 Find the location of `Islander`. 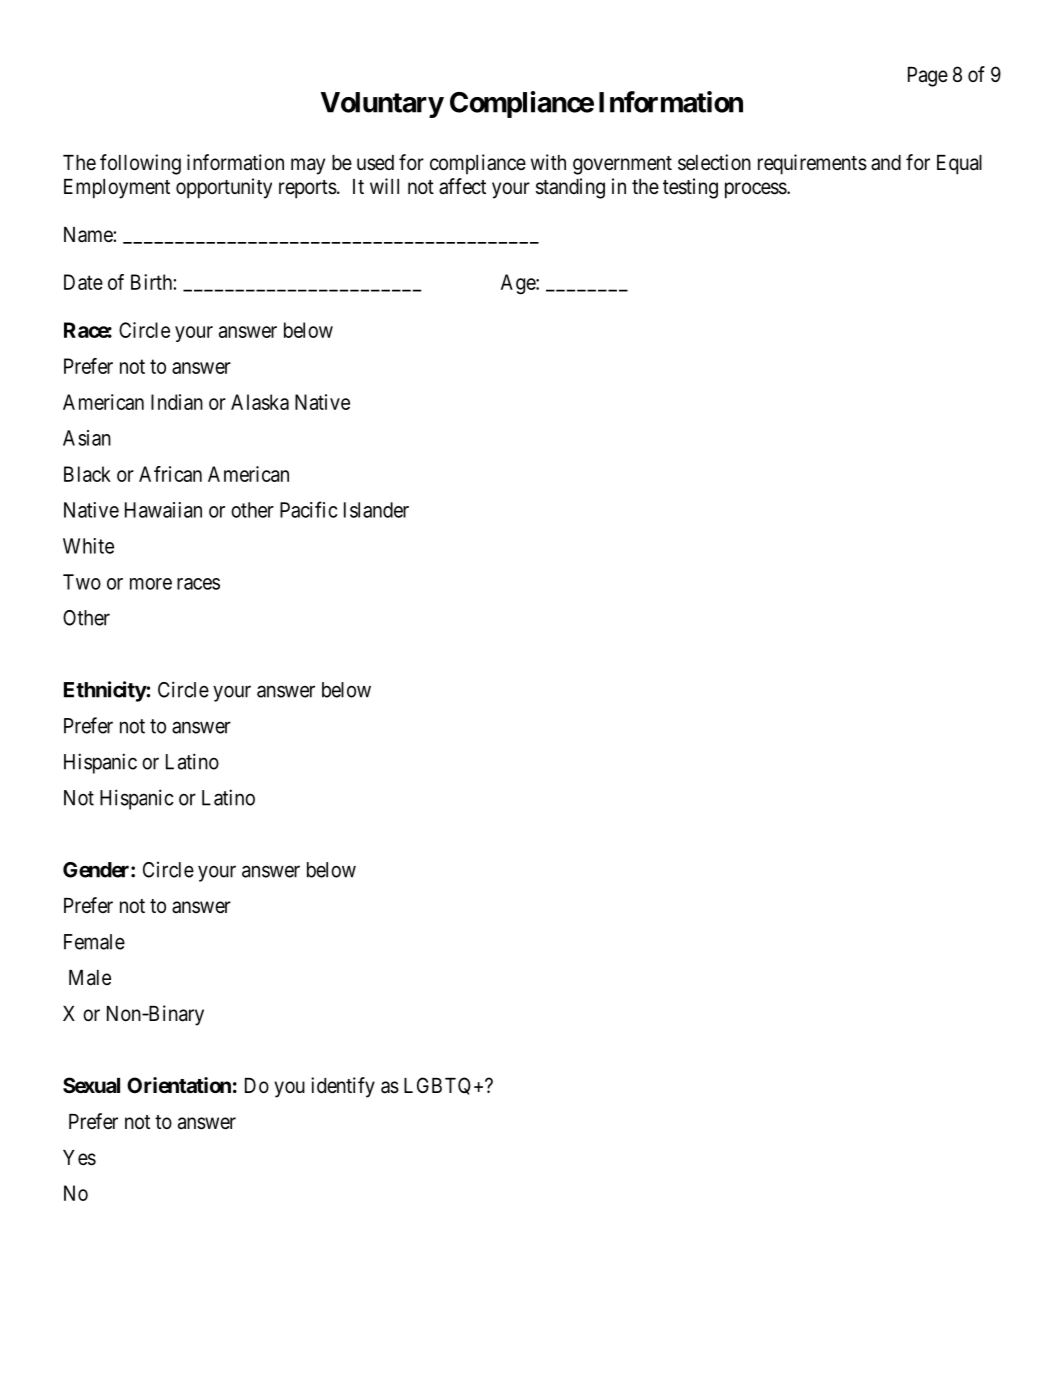

Islander is located at coordinates (376, 510).
